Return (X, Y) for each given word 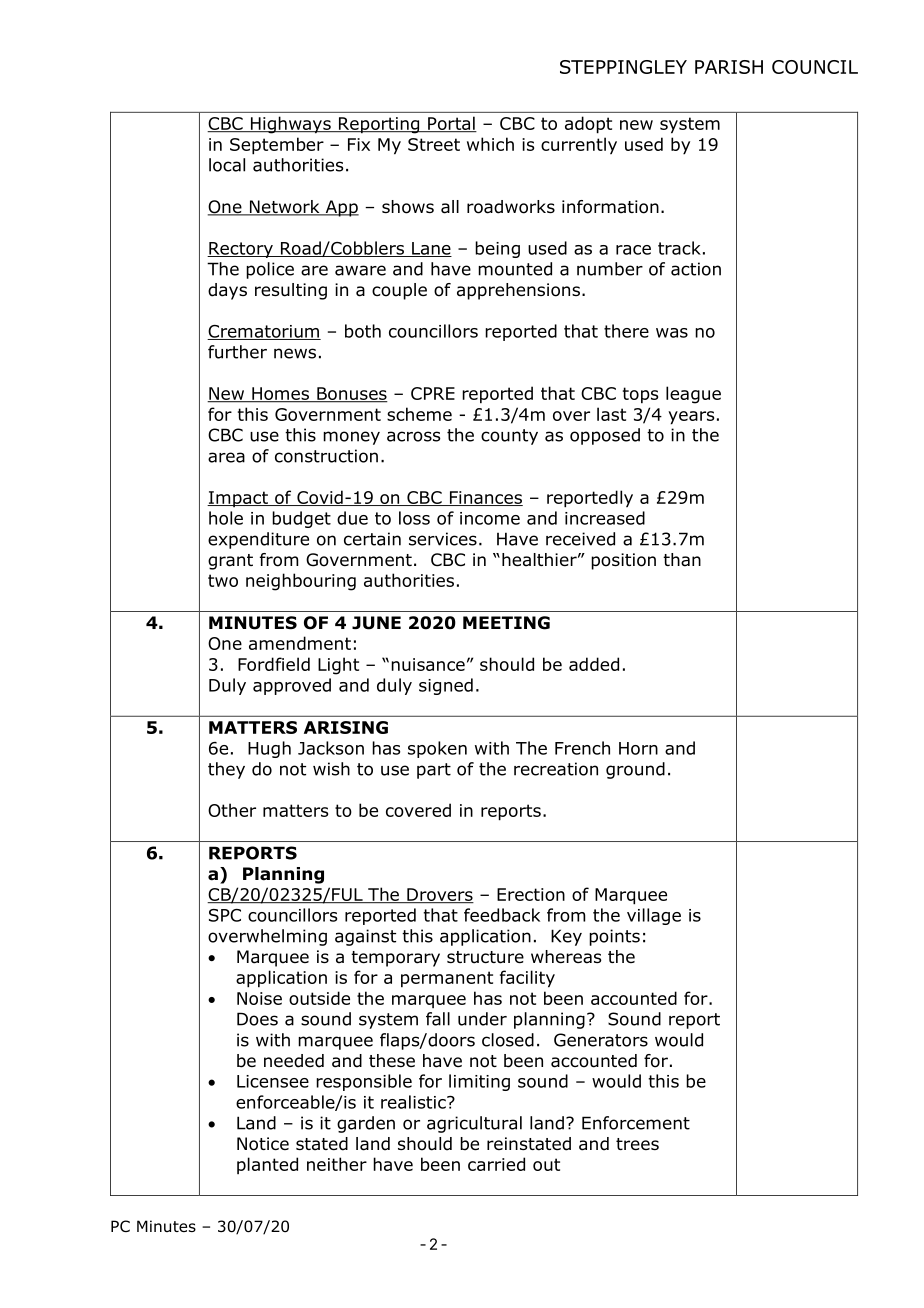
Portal (451, 124)
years (691, 418)
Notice (263, 1144)
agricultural (474, 1124)
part (434, 771)
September (277, 146)
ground (635, 770)
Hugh (269, 749)
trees (637, 1144)
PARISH (729, 67)
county (509, 437)
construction (326, 456)
